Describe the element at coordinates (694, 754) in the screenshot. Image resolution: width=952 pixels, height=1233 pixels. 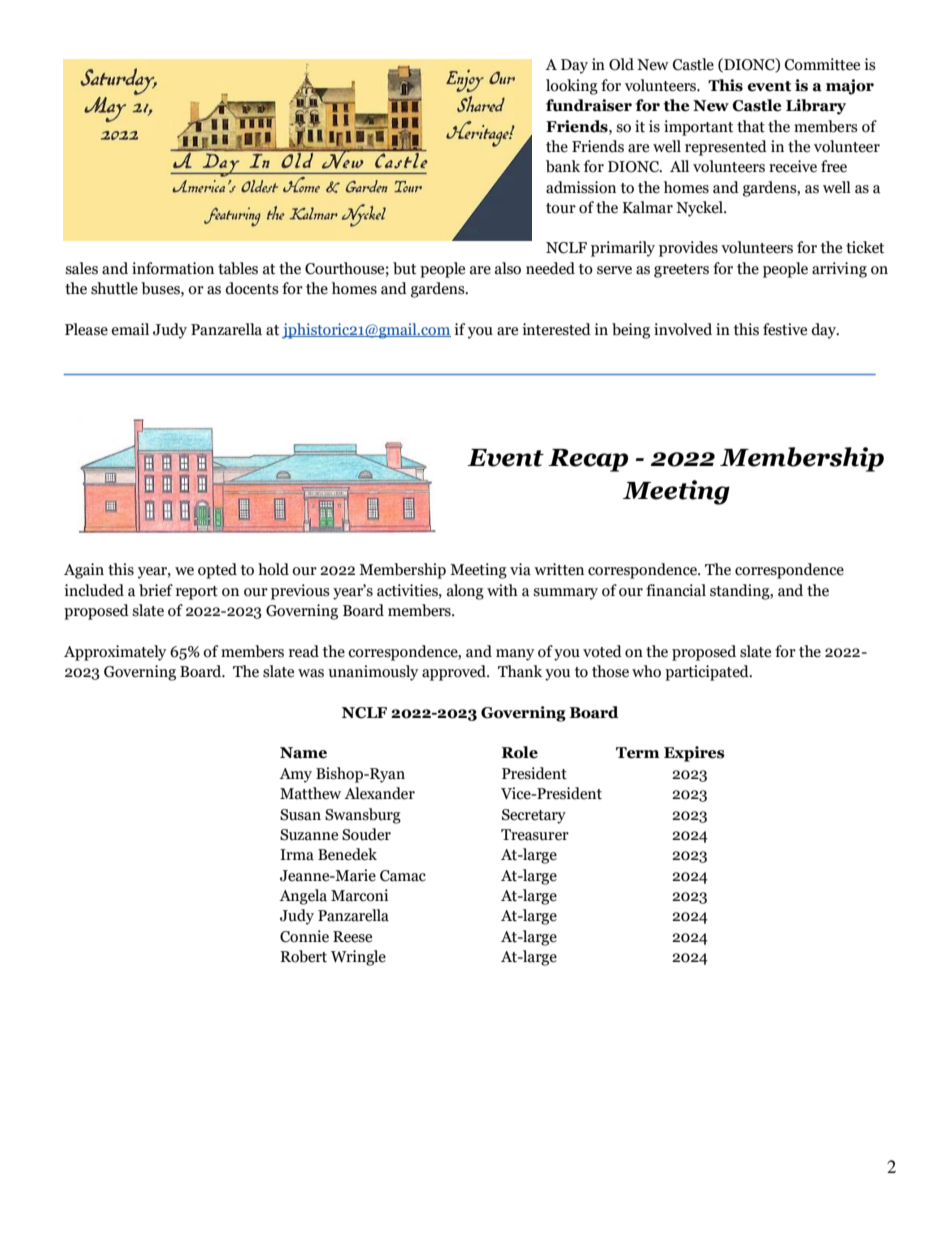
I see `Expires` at that location.
